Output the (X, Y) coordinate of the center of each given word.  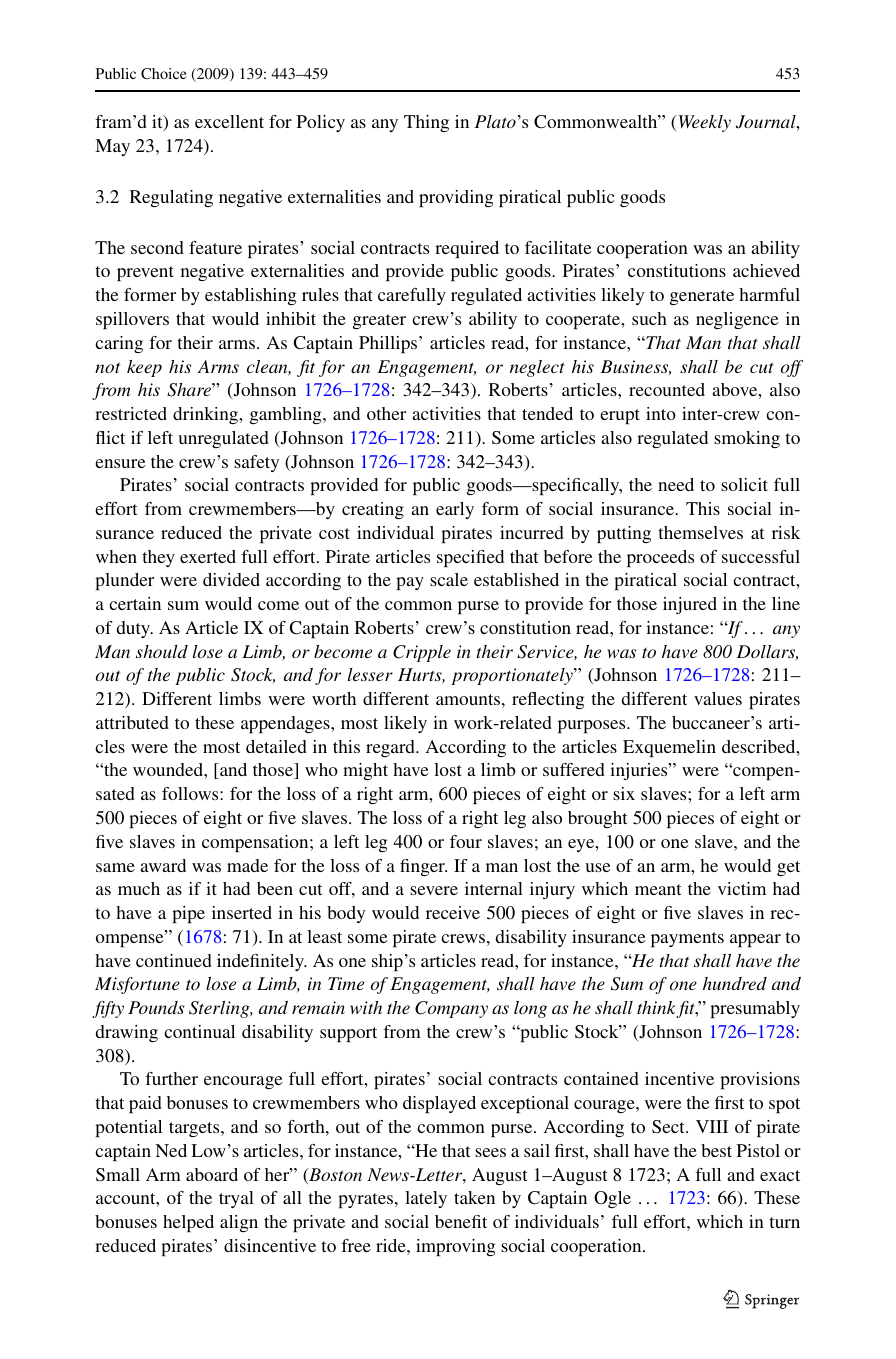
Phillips (389, 344)
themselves (700, 532)
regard (391, 748)
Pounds (156, 1007)
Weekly (703, 123)
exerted (208, 556)
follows (191, 793)
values (718, 698)
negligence (737, 320)
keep (144, 368)
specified (470, 558)
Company (451, 1009)
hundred (735, 983)
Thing (426, 123)
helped (188, 1223)
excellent (229, 121)
